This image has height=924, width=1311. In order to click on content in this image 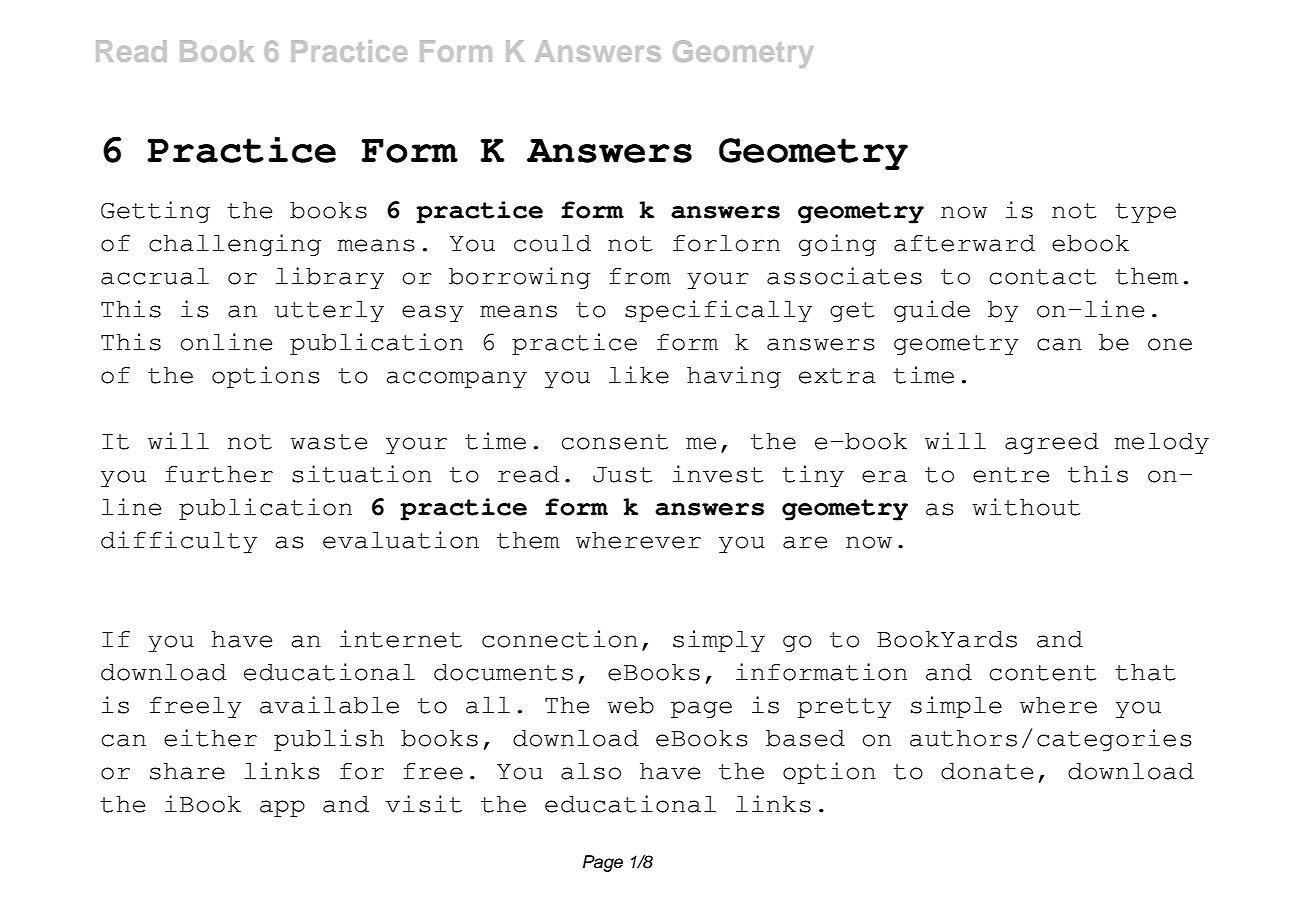, I will do `click(1042, 673)`.
